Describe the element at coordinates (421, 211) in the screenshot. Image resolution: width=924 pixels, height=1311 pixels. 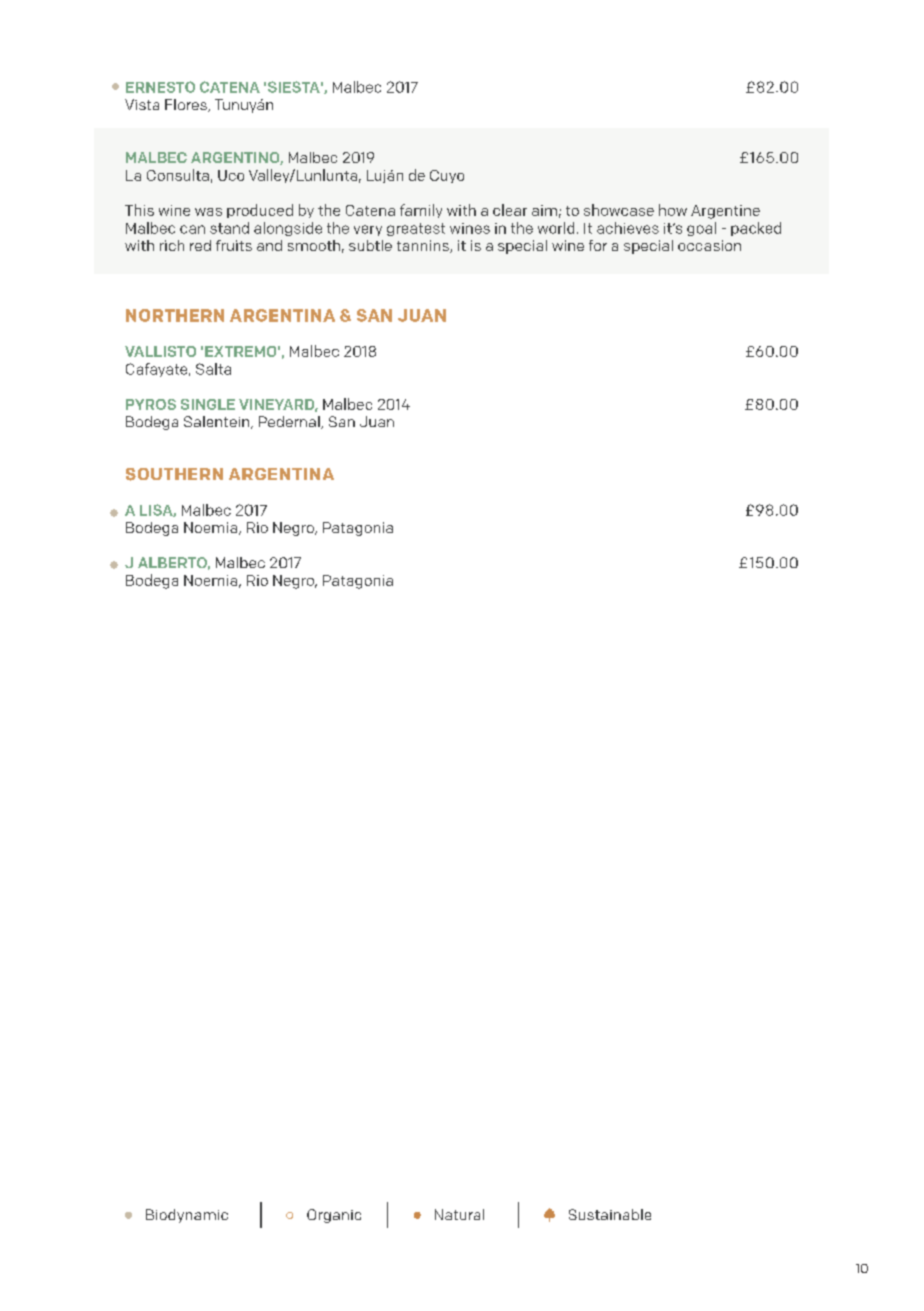
I see `family` at that location.
